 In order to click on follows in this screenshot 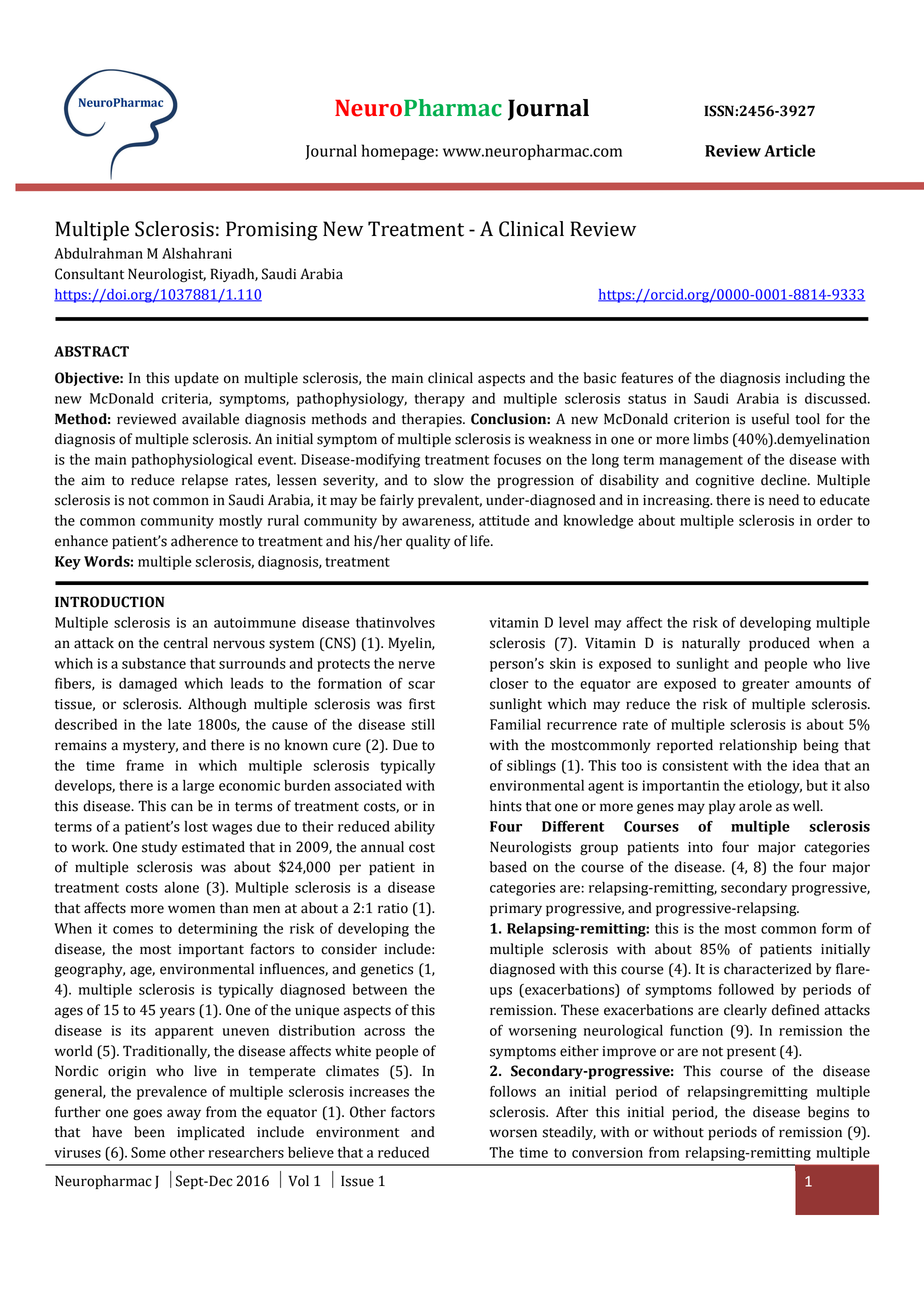, I will do `click(513, 1091)`.
